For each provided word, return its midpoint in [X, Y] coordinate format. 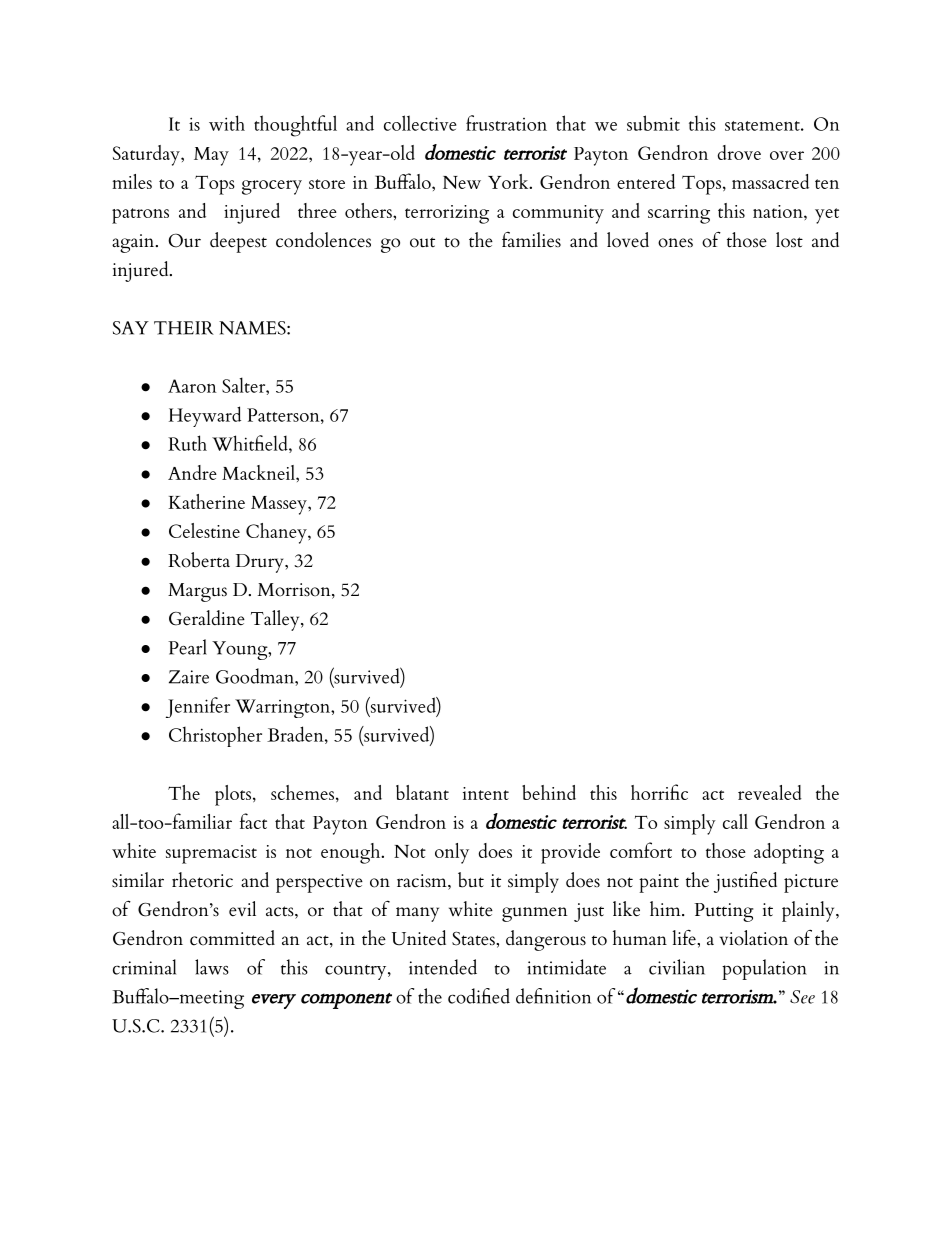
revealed [770, 792]
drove [739, 152]
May [211, 156]
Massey [280, 505]
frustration [506, 123]
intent [486, 793]
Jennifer [198, 707]
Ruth [187, 443]
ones [675, 243]
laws [212, 967]
